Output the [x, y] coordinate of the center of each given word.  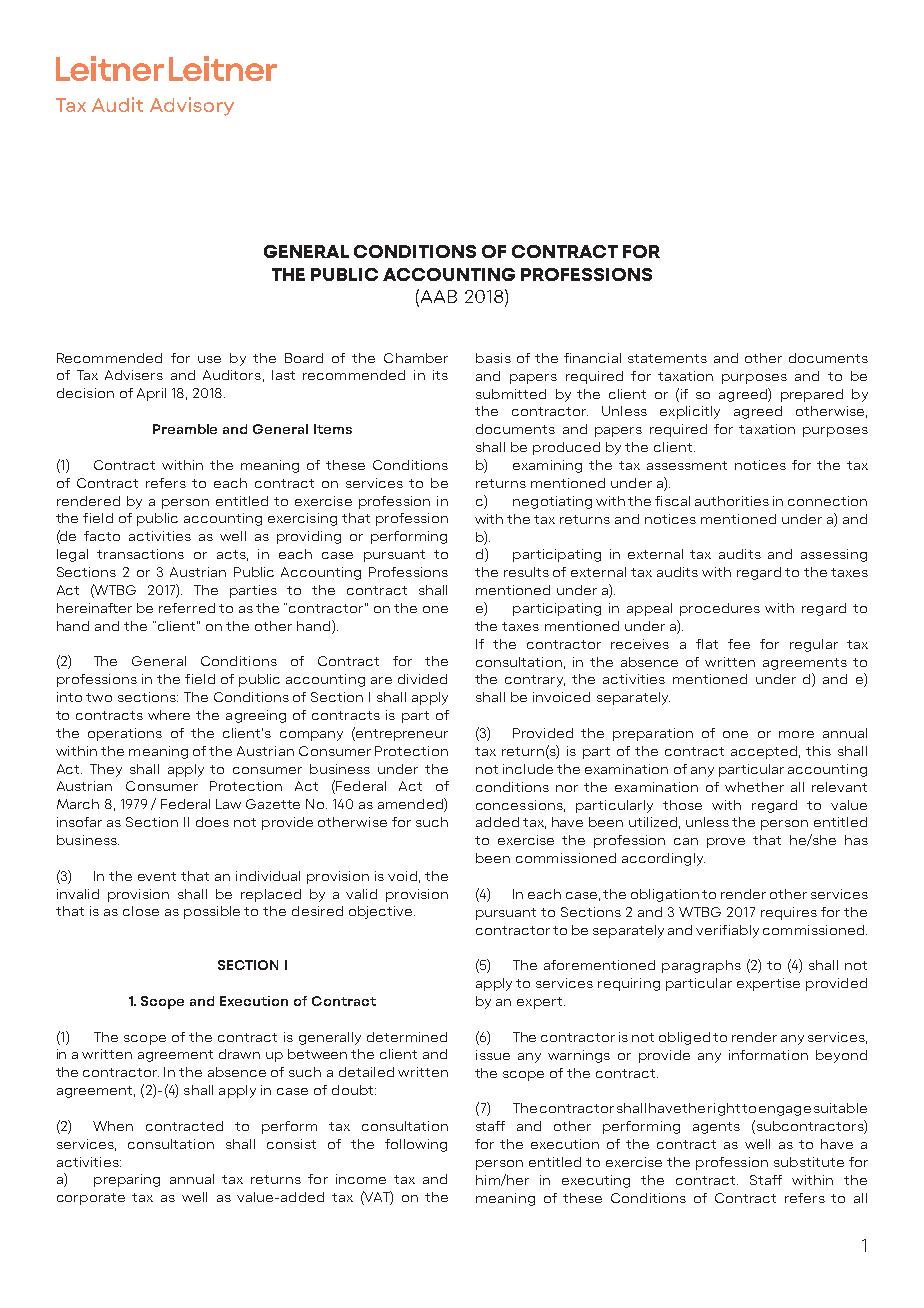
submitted [511, 394]
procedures [720, 609]
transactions [140, 554]
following [416, 1145]
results [526, 572]
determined [407, 1037]
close [141, 911]
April [151, 394]
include [528, 769]
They [106, 770]
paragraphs [701, 966]
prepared [812, 395]
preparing [127, 1180]
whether [754, 787]
